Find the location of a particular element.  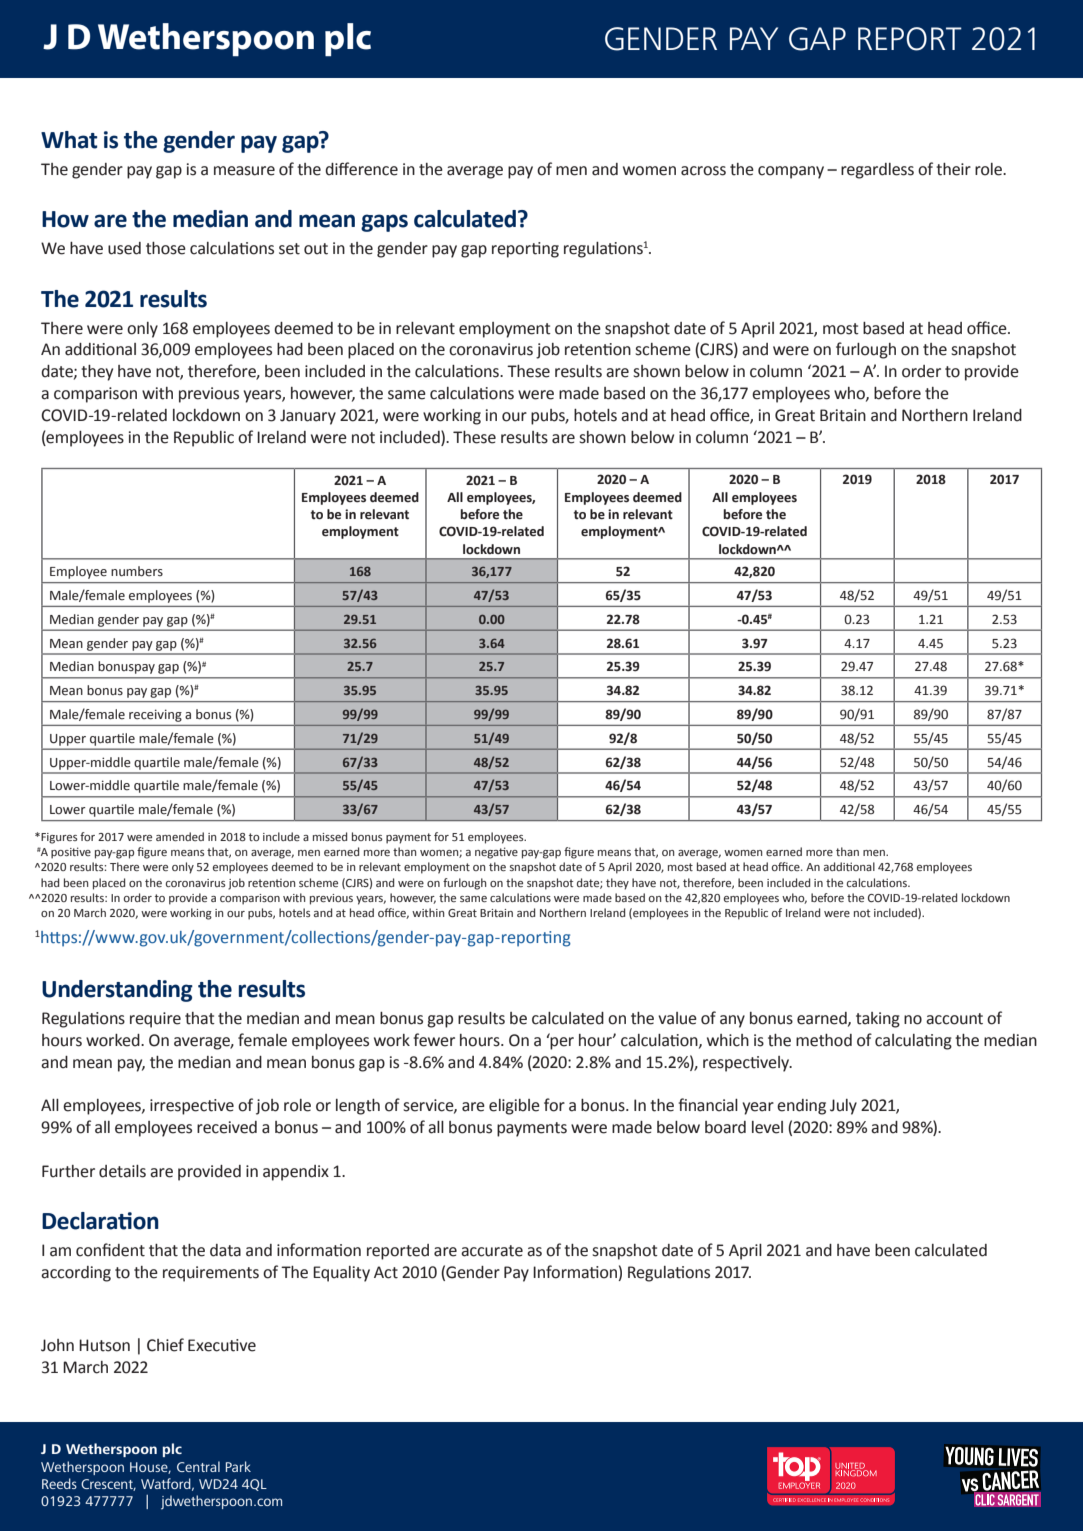

fewer is located at coordinates (434, 1040).
